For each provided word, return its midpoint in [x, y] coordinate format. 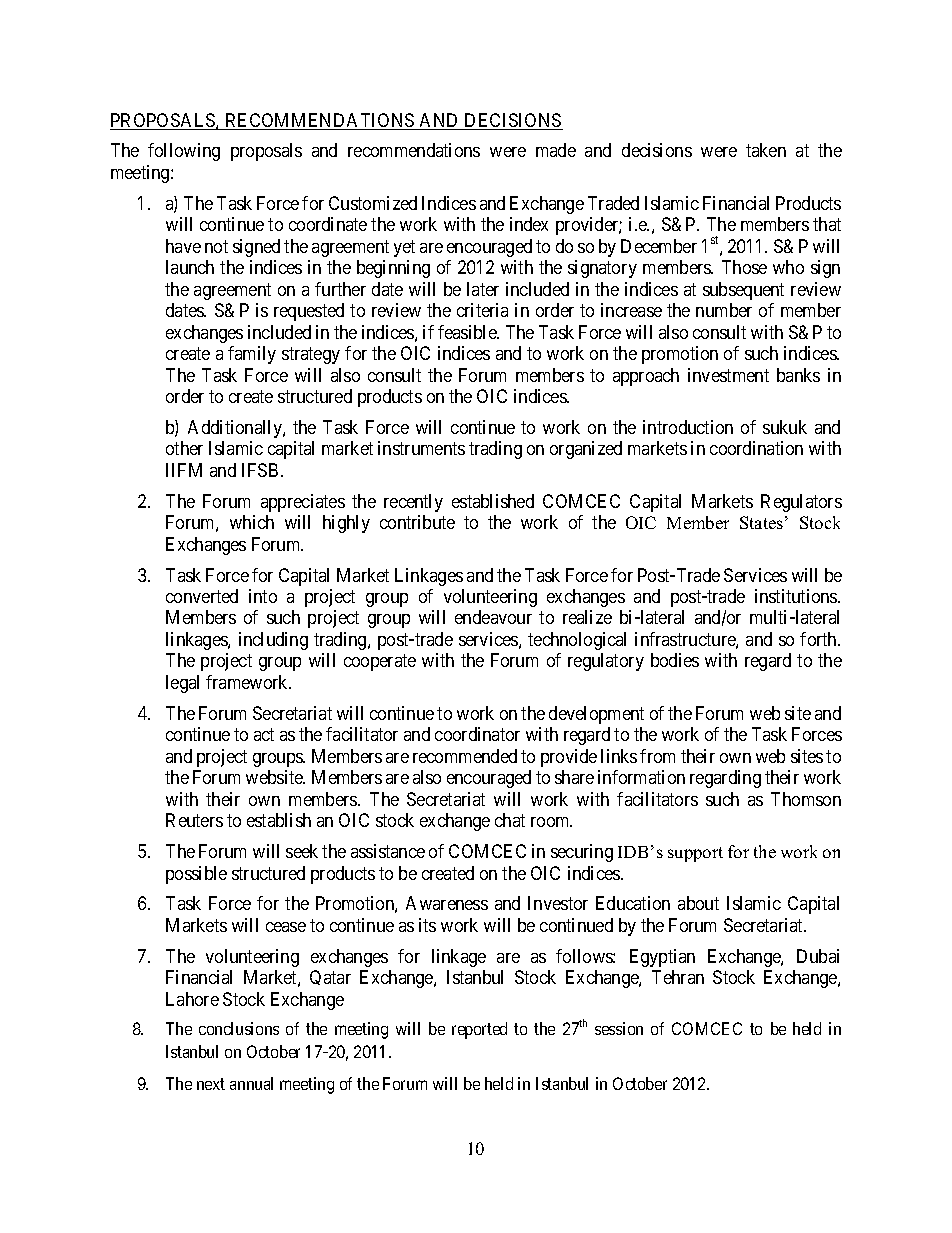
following [184, 152]
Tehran [678, 977]
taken [766, 150]
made [556, 150]
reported [479, 1030]
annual [251, 1083]
